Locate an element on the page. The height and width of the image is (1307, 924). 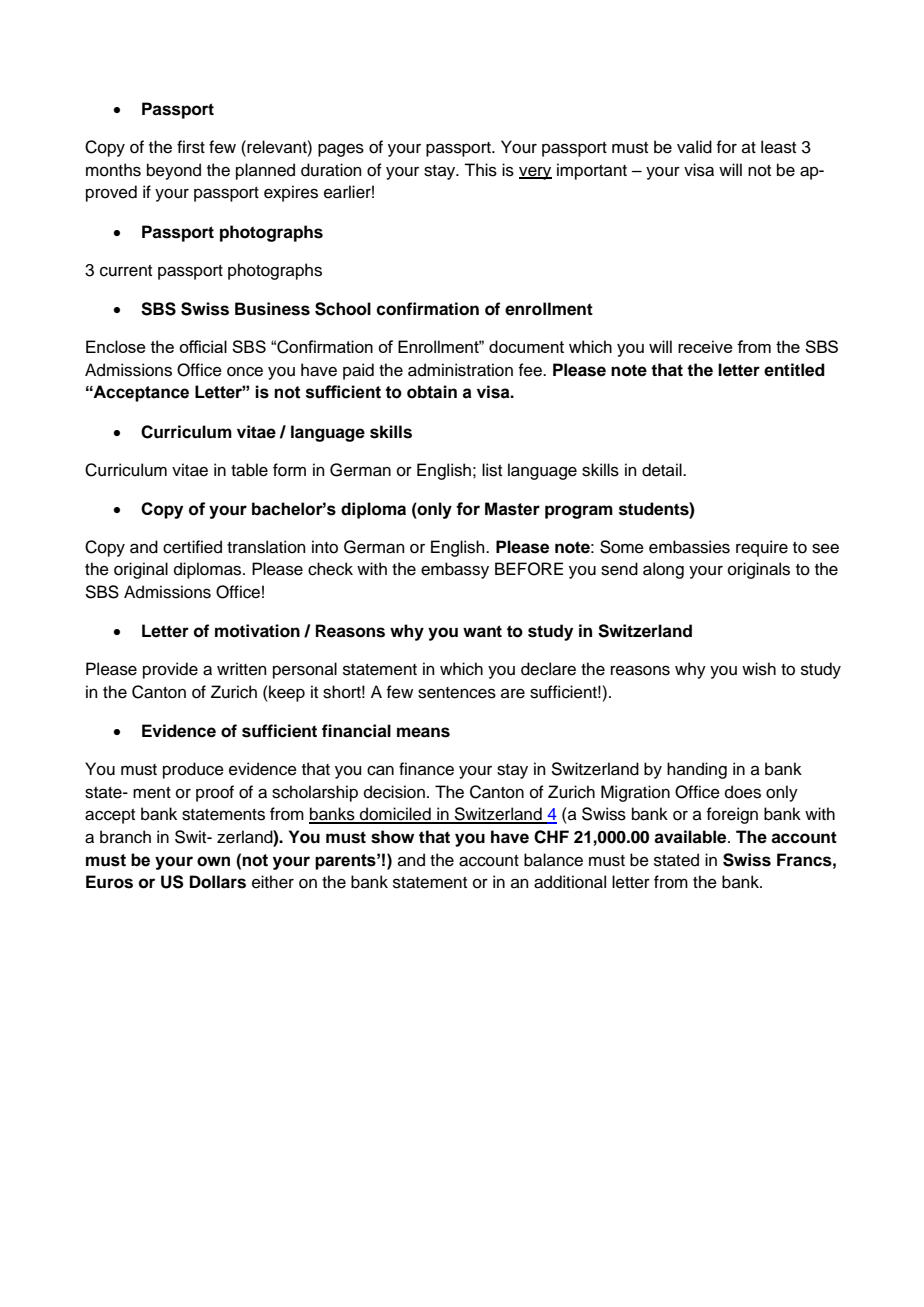
entitled is located at coordinates (794, 370).
